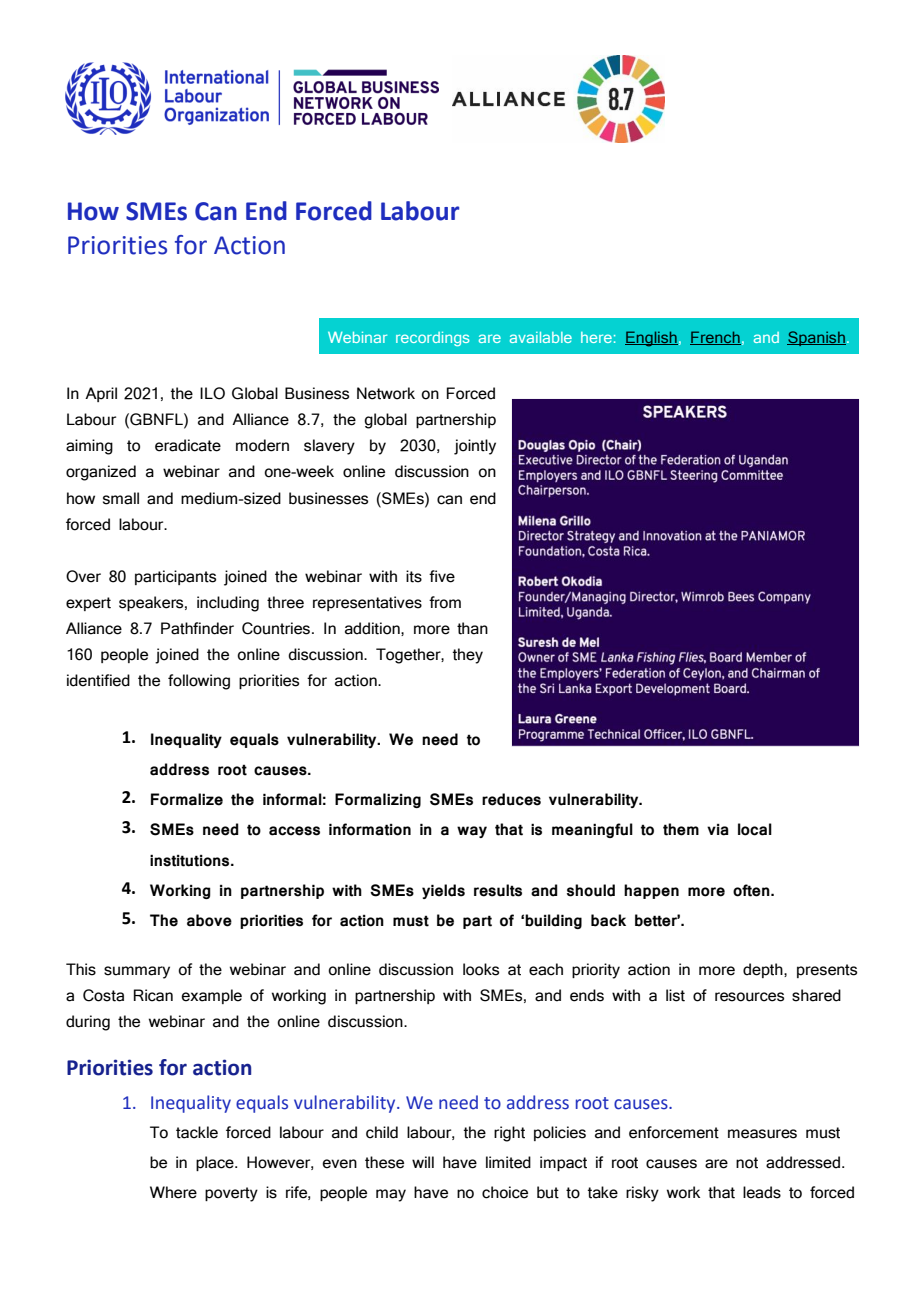 The image size is (924, 1308). What do you see at coordinates (187, 799) in the screenshot?
I see `Formalize` at bounding box center [187, 799].
